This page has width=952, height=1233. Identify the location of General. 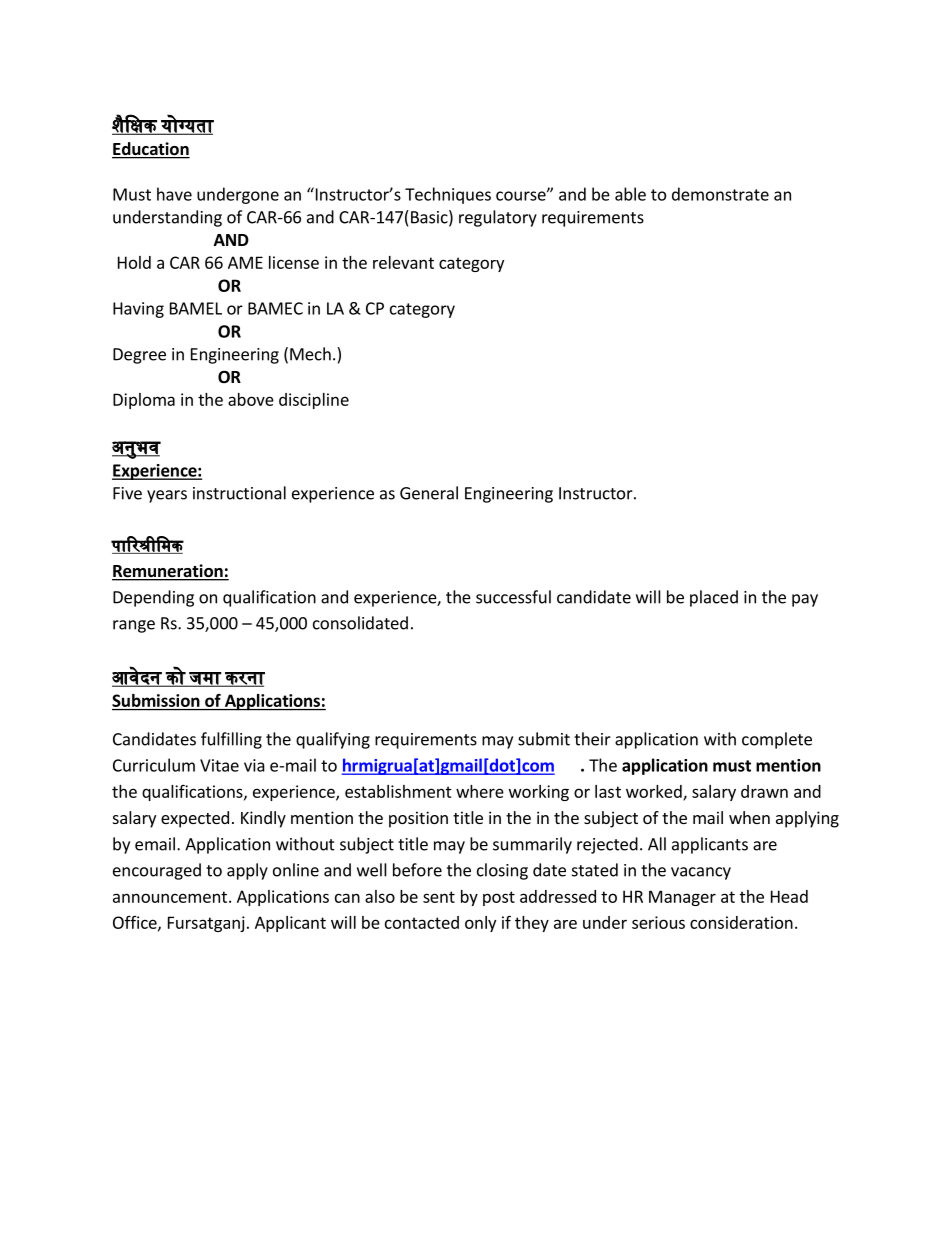
(429, 493).
